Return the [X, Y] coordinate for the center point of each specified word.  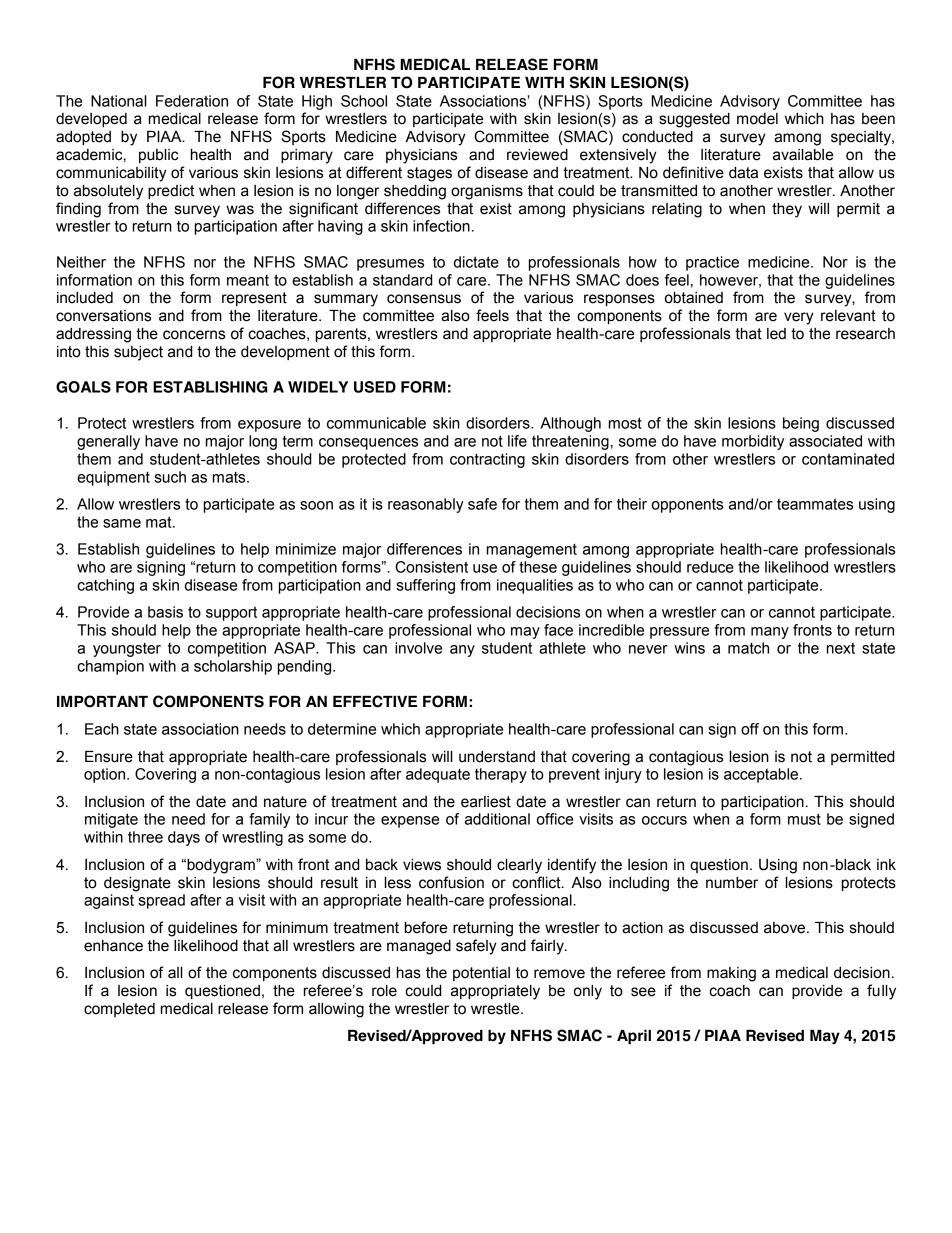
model [757, 119]
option [106, 775]
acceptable [762, 775]
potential [481, 974]
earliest [486, 802]
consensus [424, 299]
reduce [710, 567]
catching [105, 586]
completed [119, 1010]
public [158, 156]
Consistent [431, 567]
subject [138, 353]
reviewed [537, 155]
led [776, 334]
